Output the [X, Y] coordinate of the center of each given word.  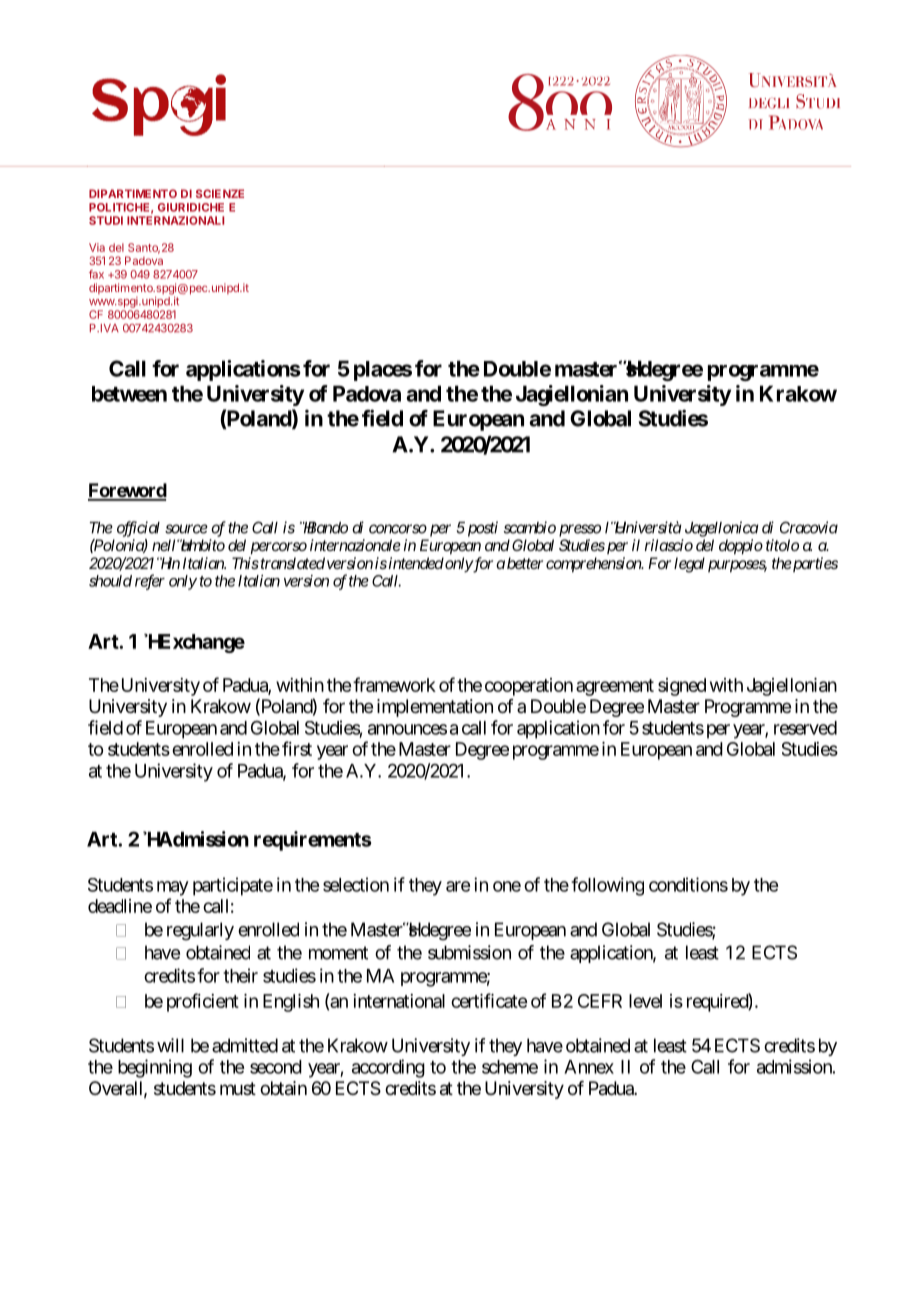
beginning [155, 1068]
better [525, 563]
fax [96, 274]
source [186, 529]
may [173, 888]
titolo [782, 545]
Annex [589, 1067]
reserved [805, 728]
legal [689, 565]
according [388, 1068]
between [129, 394]
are [458, 886]
